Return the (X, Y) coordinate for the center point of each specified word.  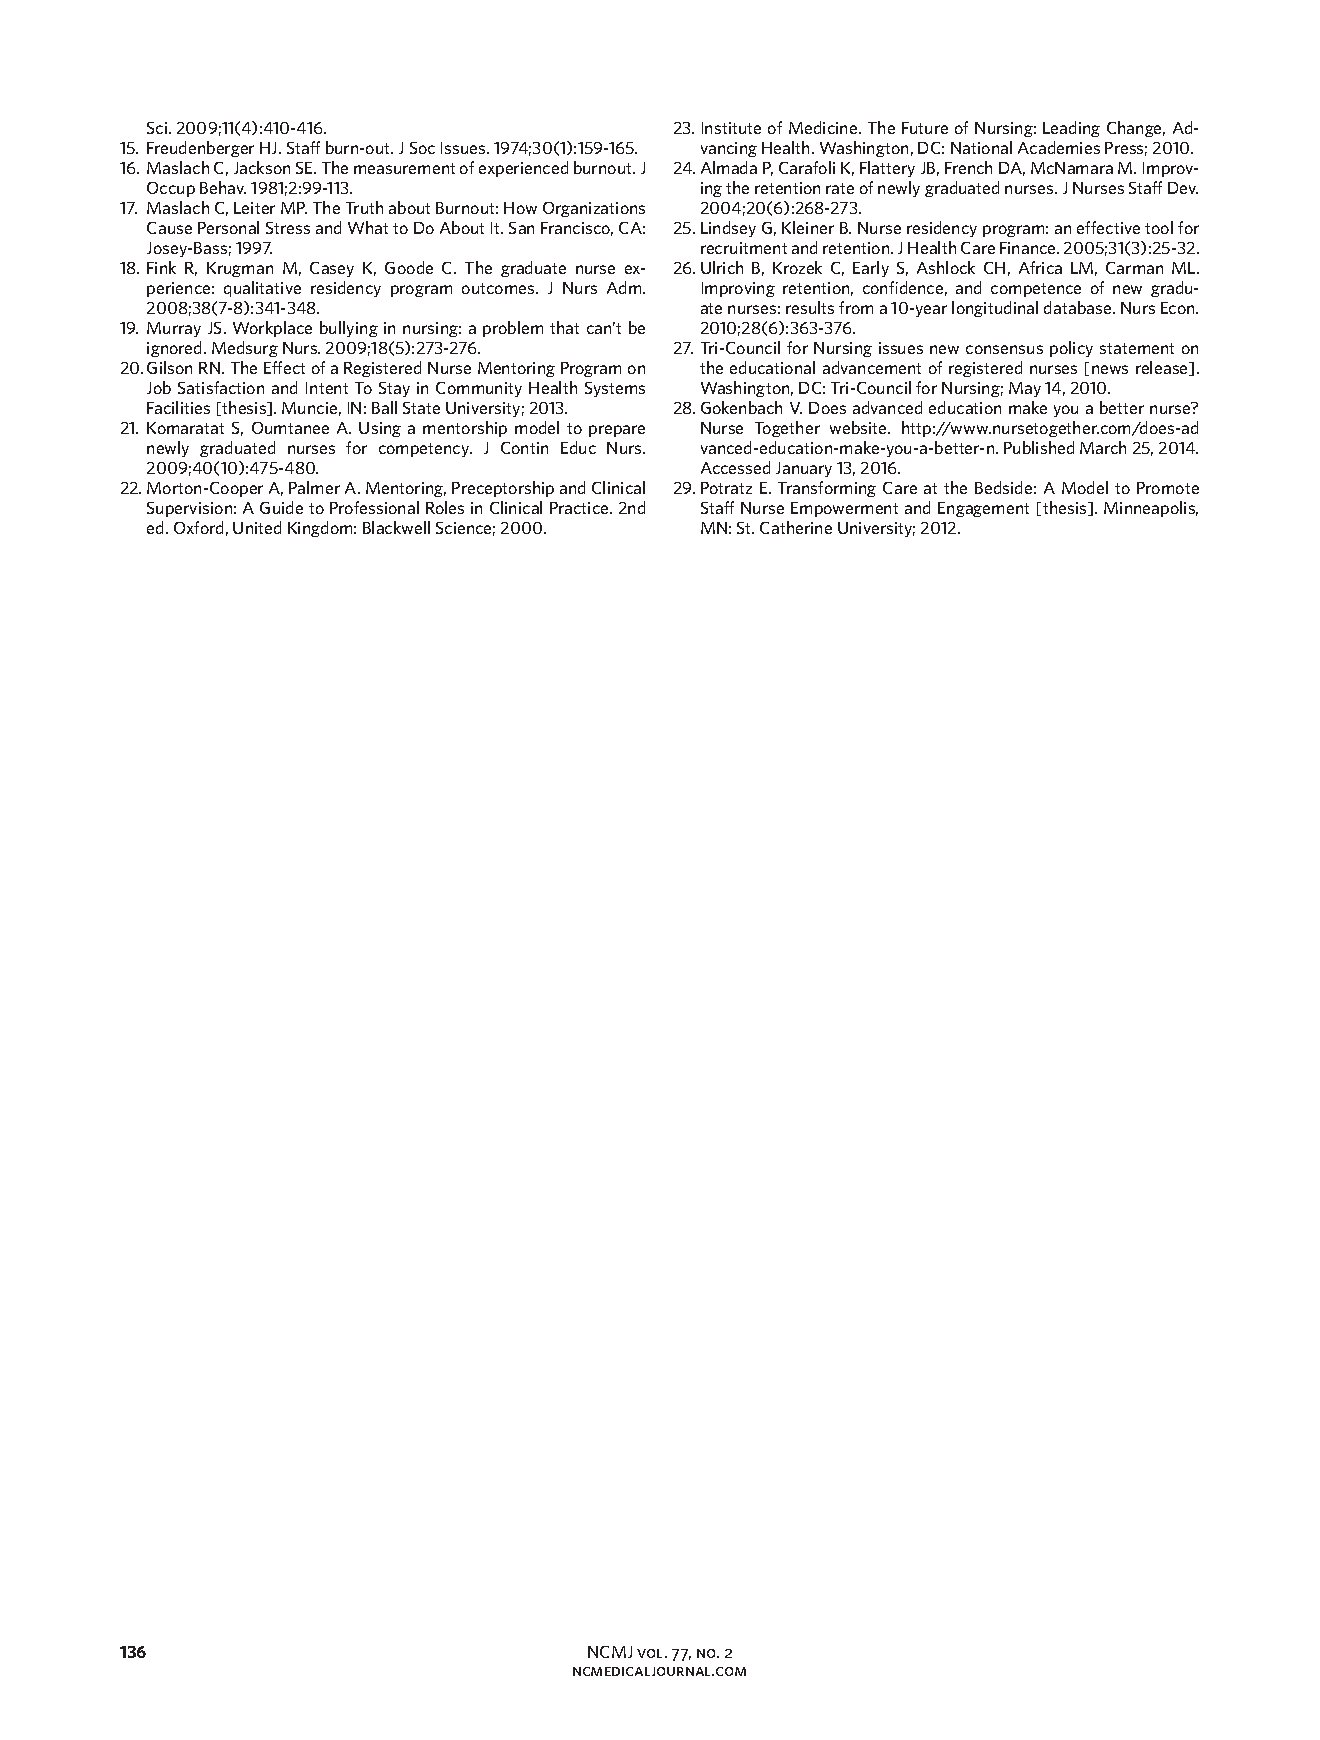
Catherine (796, 527)
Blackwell (396, 527)
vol (651, 1653)
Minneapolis (1151, 509)
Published (1039, 447)
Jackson (262, 167)
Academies (1059, 147)
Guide (281, 507)
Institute (731, 128)
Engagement (983, 509)
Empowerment (844, 509)
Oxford (198, 527)
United (257, 527)
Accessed (735, 467)
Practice (580, 508)
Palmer (314, 487)
